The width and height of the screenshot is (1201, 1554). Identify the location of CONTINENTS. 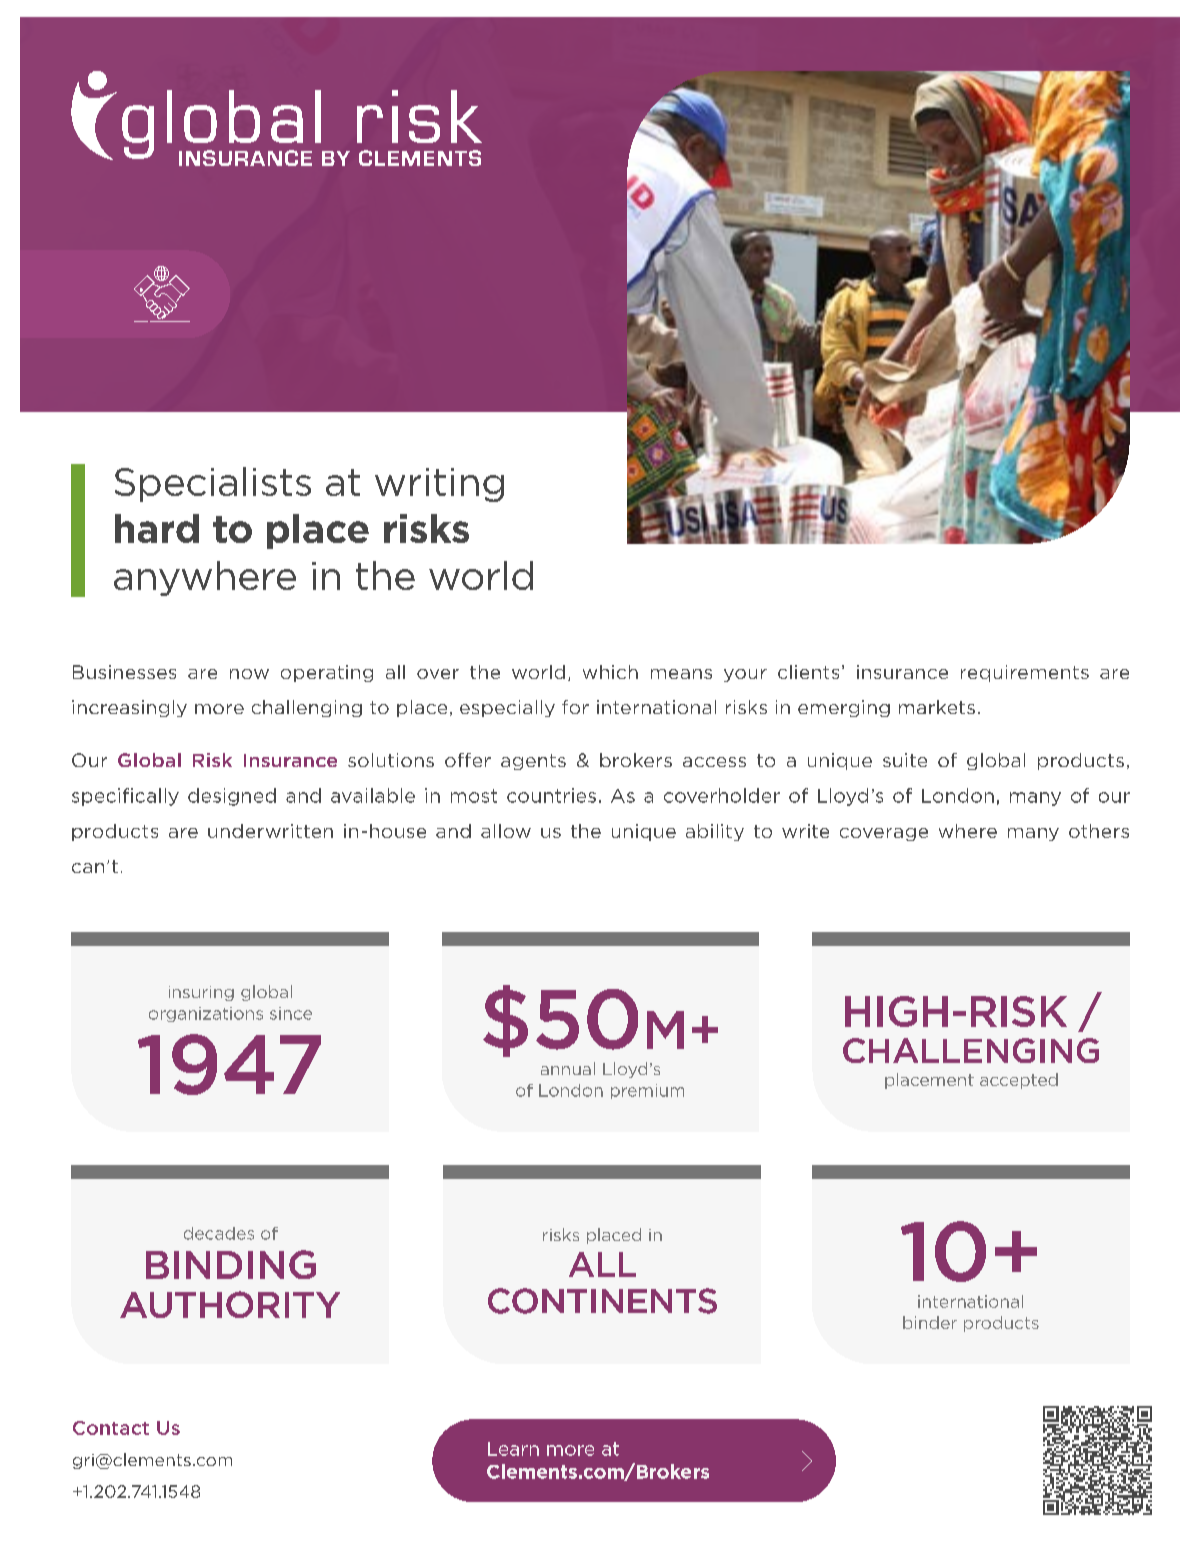
(602, 1301).
